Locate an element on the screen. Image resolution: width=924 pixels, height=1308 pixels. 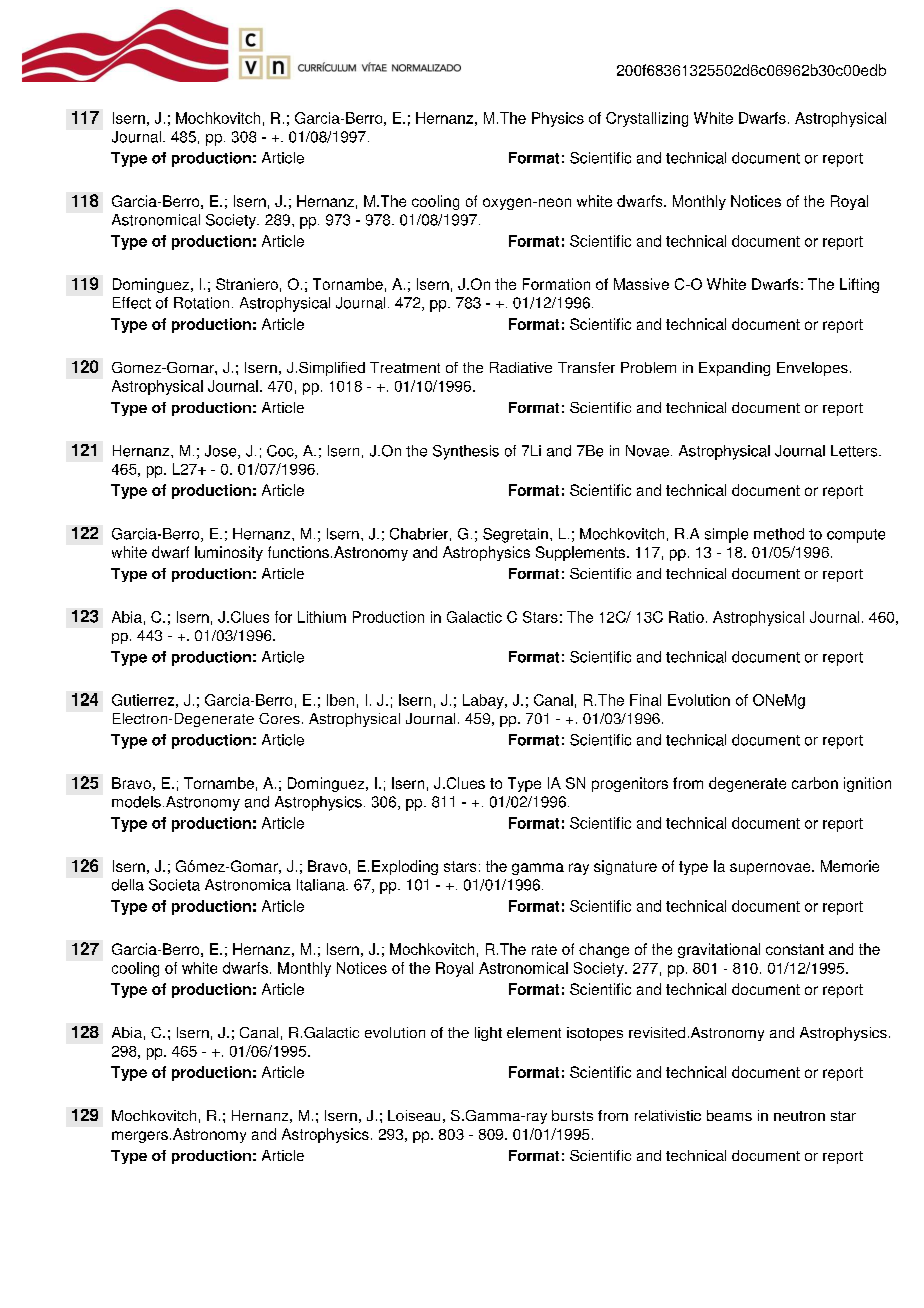
neutron is located at coordinates (799, 1116).
